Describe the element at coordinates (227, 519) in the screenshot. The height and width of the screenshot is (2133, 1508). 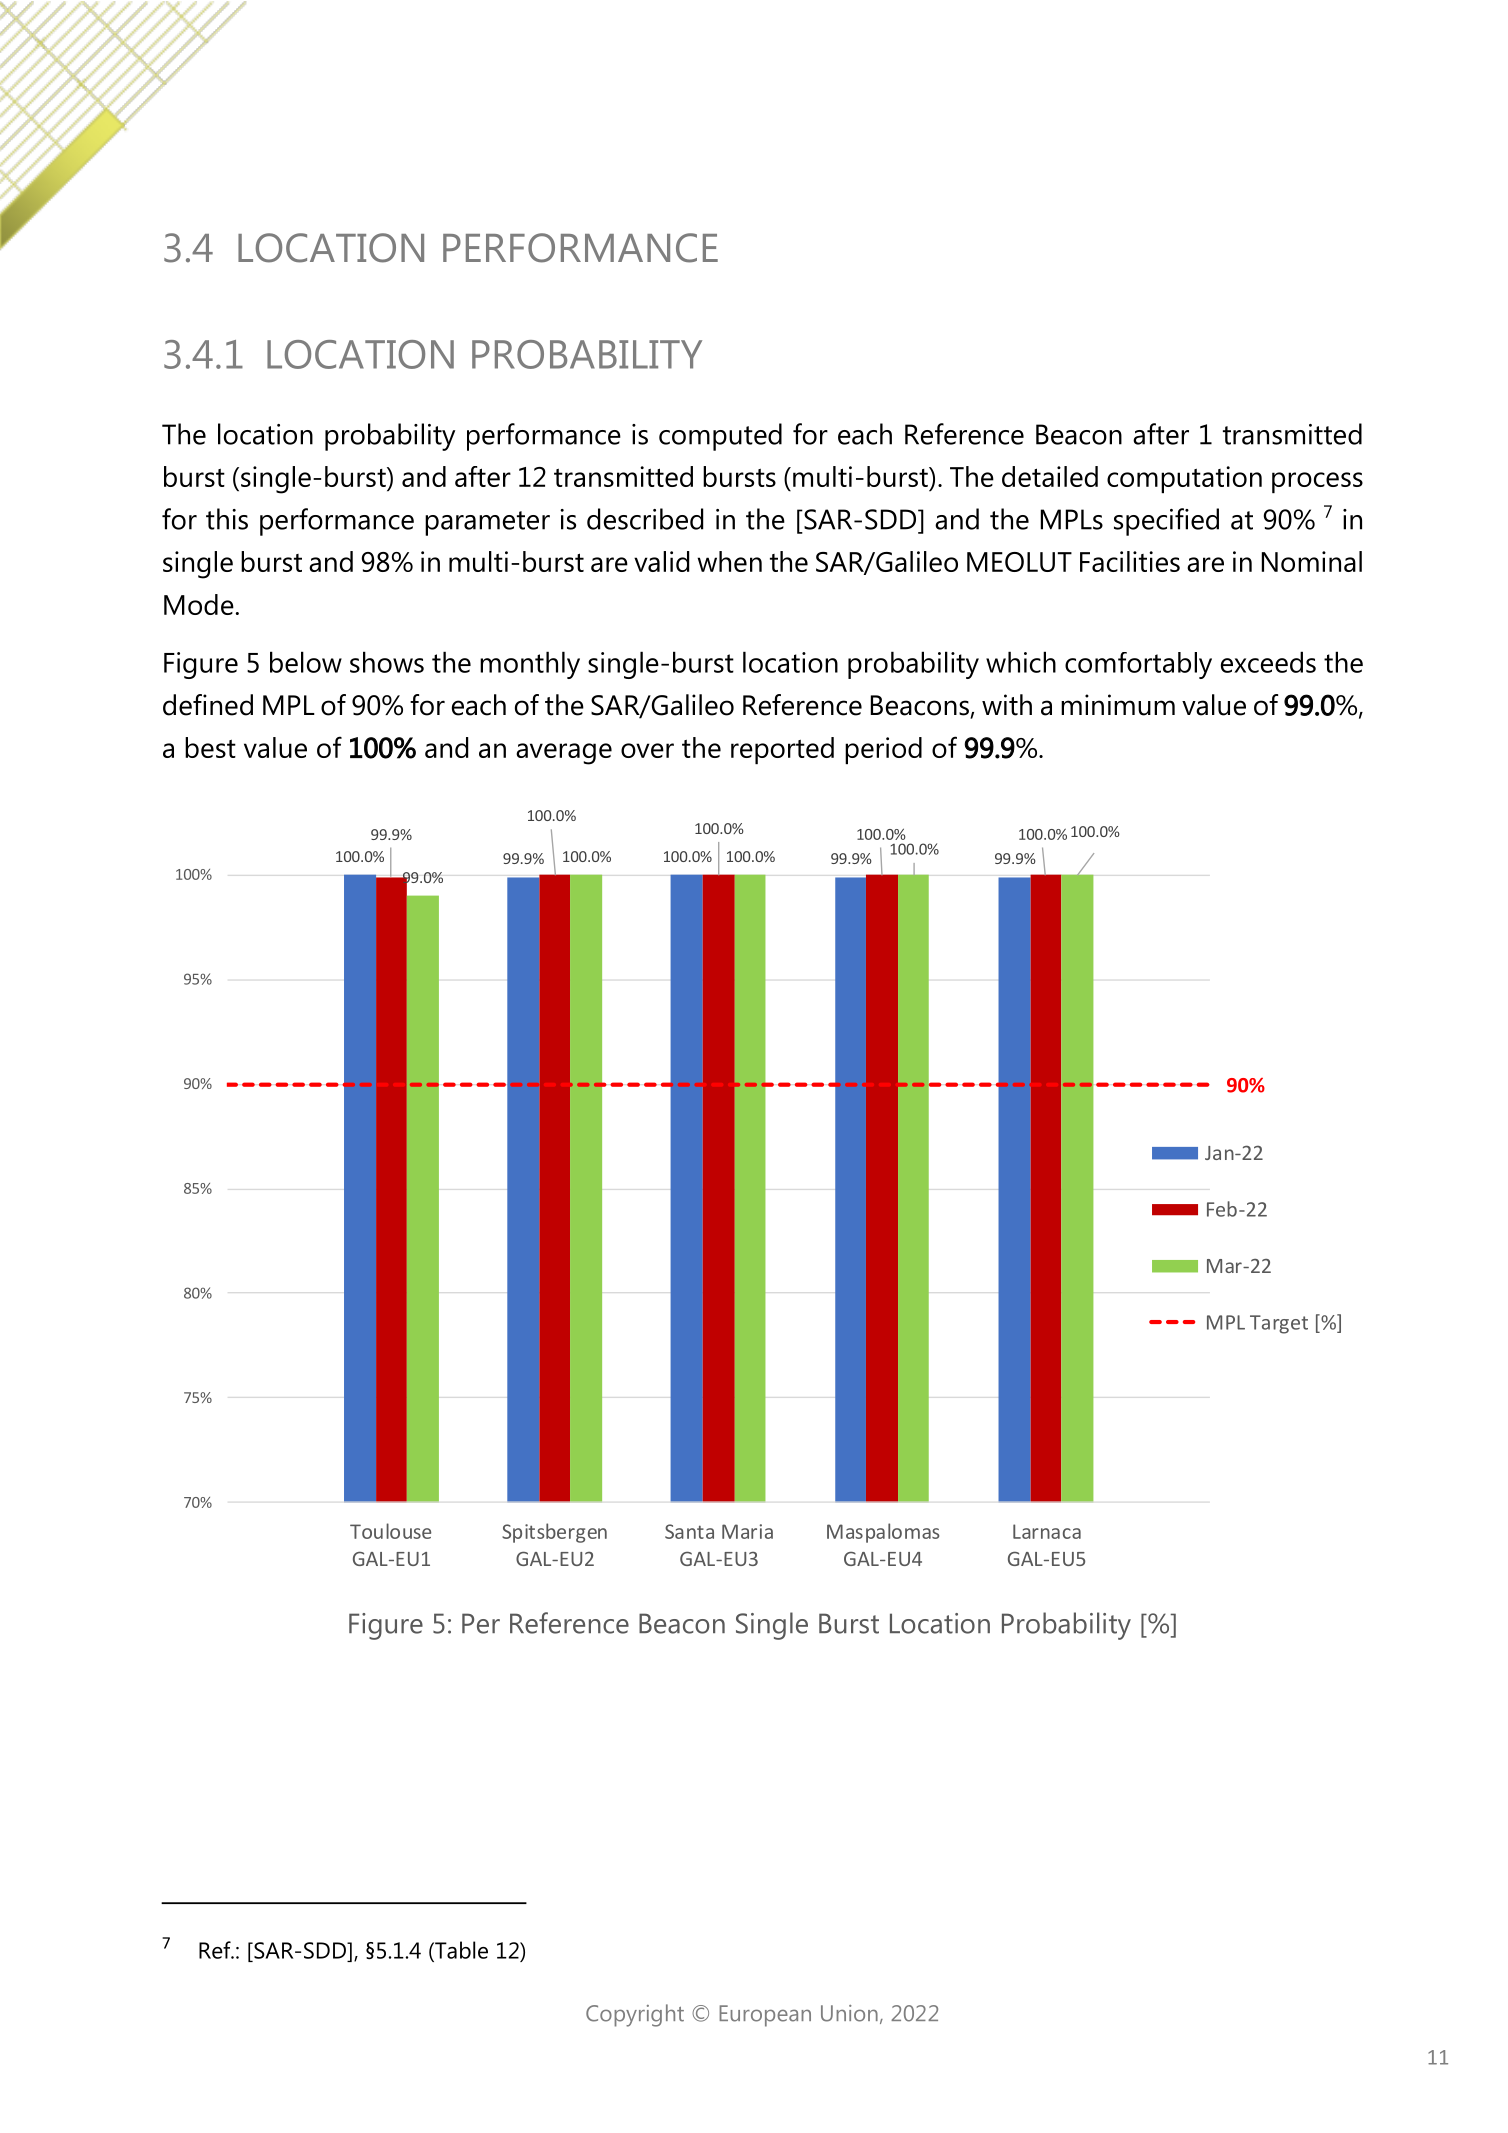
I see `this` at that location.
